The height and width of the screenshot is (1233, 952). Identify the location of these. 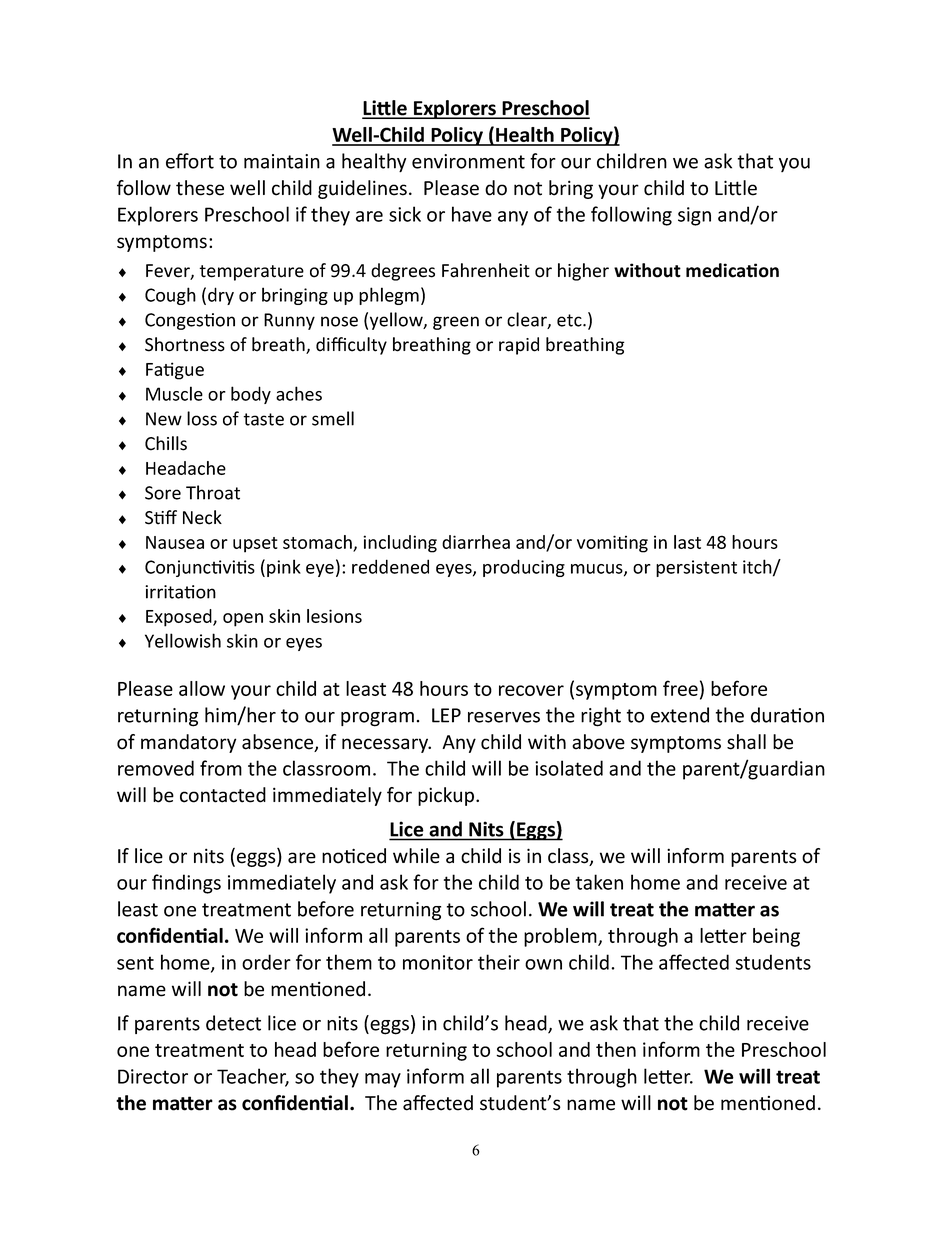
(200, 188).
